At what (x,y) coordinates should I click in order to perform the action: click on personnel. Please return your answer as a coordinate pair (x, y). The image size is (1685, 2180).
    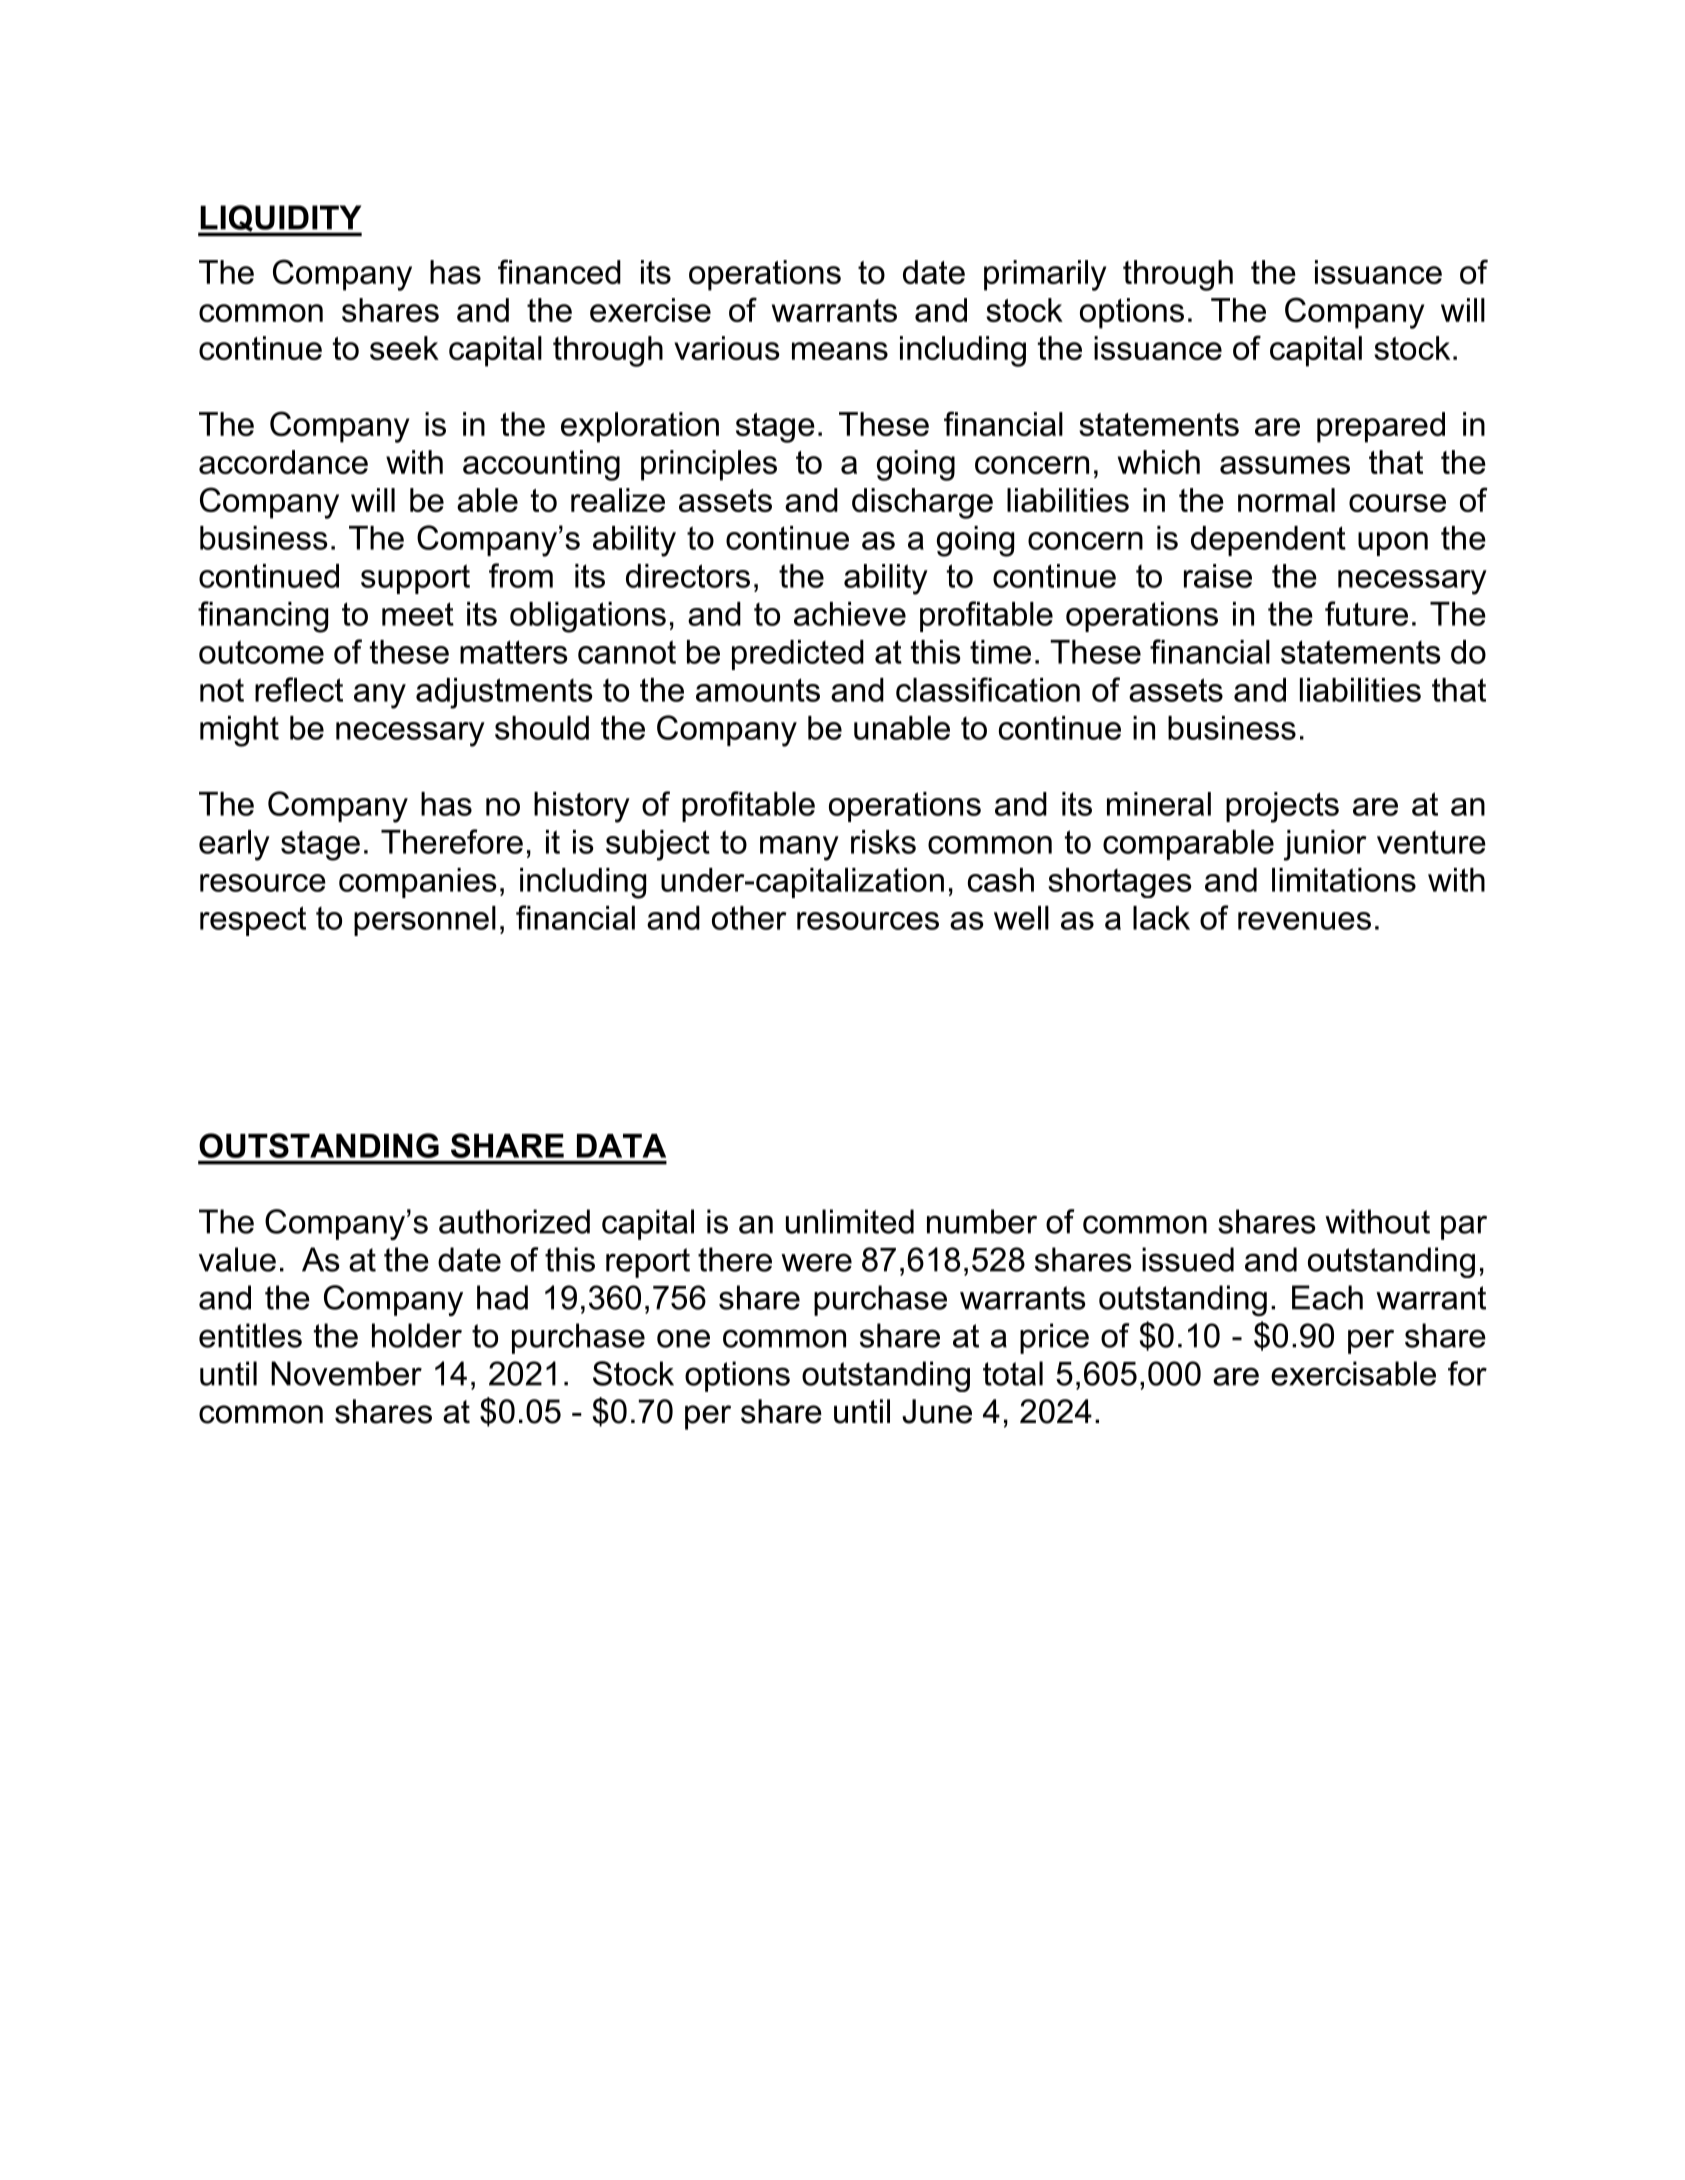
    Looking at the image, I should click on (425, 921).
